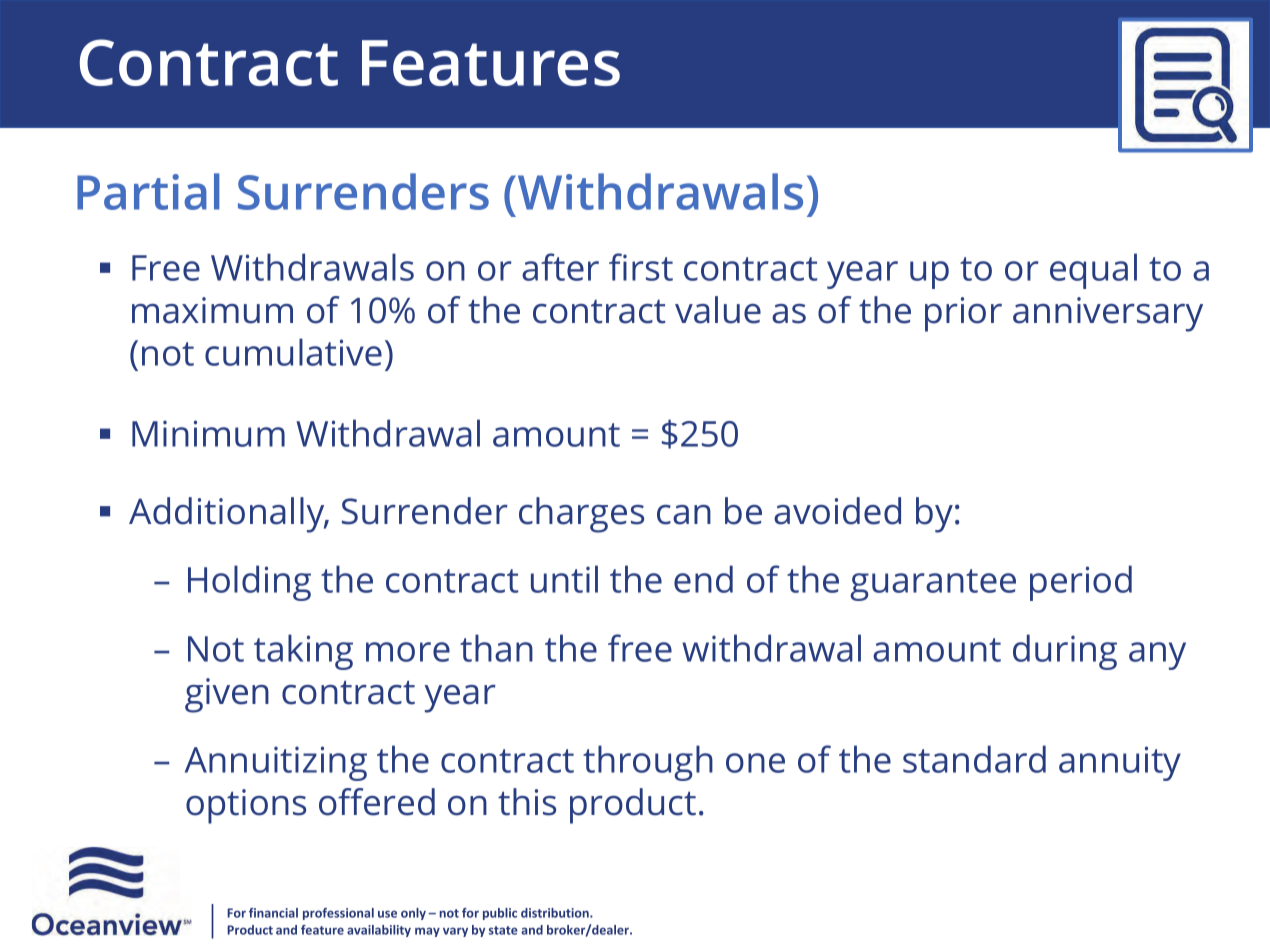  I want to click on Partial, so click(148, 191).
